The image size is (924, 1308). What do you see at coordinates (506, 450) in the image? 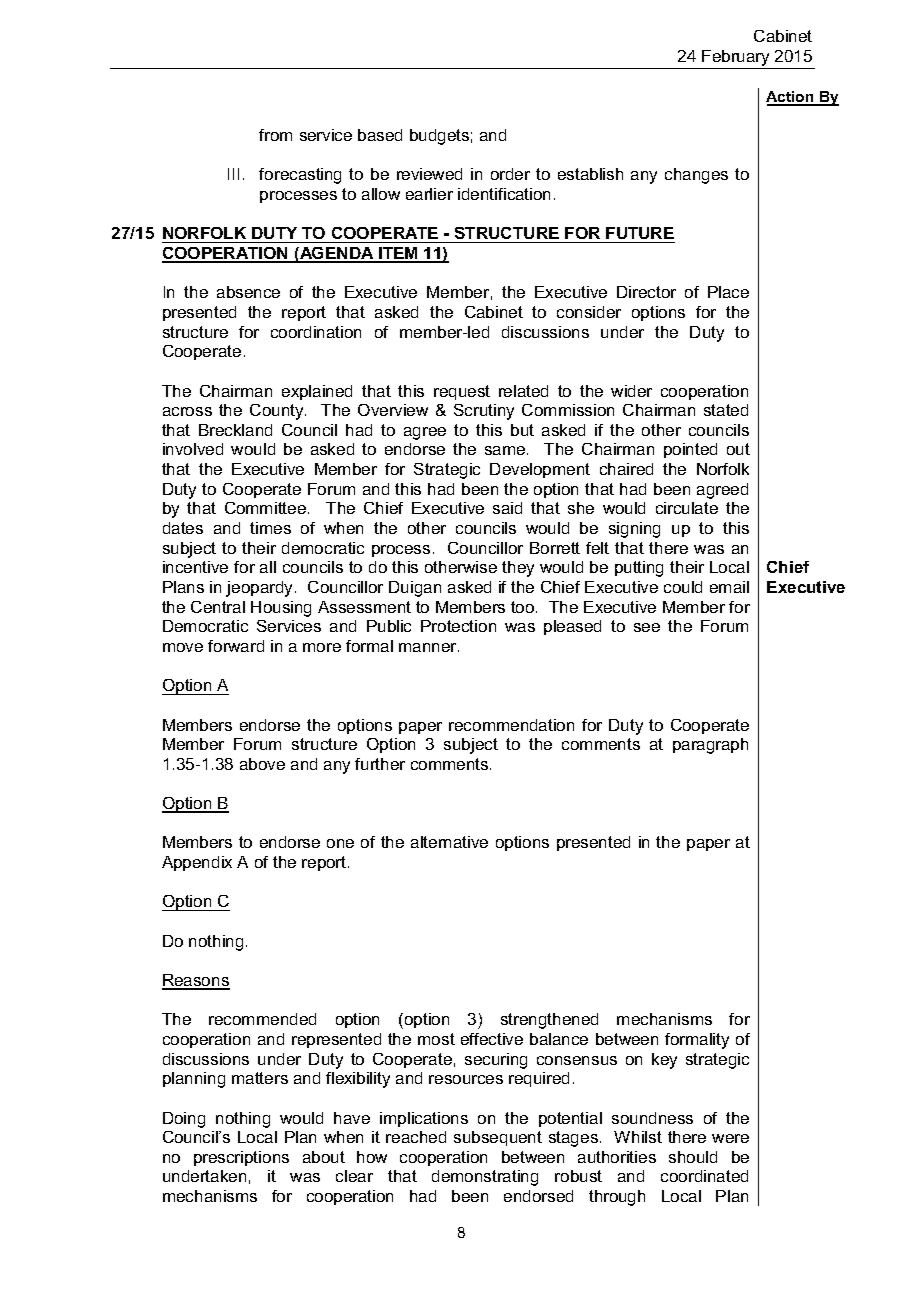
I see `same` at bounding box center [506, 450].
